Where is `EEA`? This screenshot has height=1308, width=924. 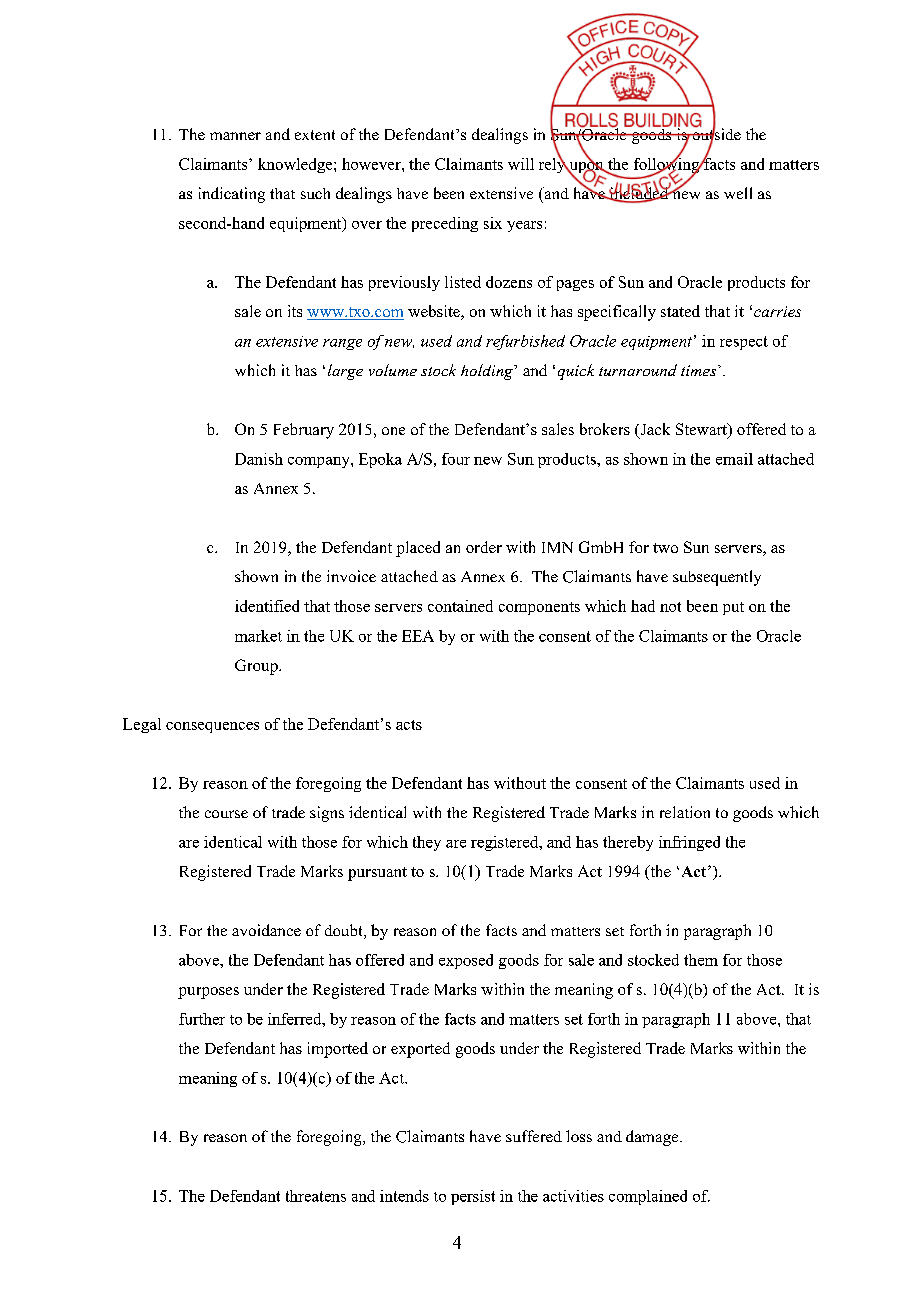
EEA is located at coordinates (418, 636).
